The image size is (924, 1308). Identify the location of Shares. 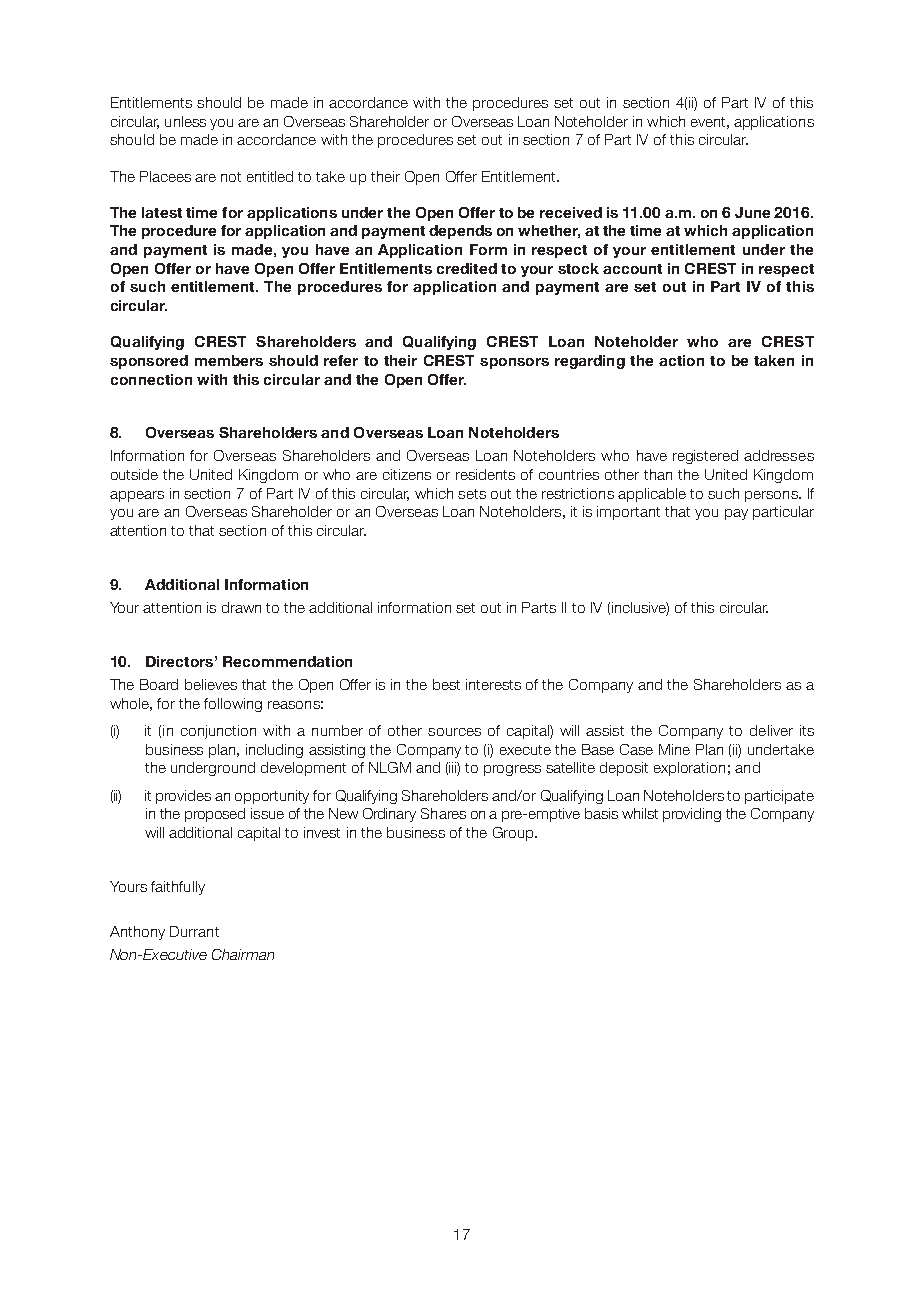
(443, 813).
